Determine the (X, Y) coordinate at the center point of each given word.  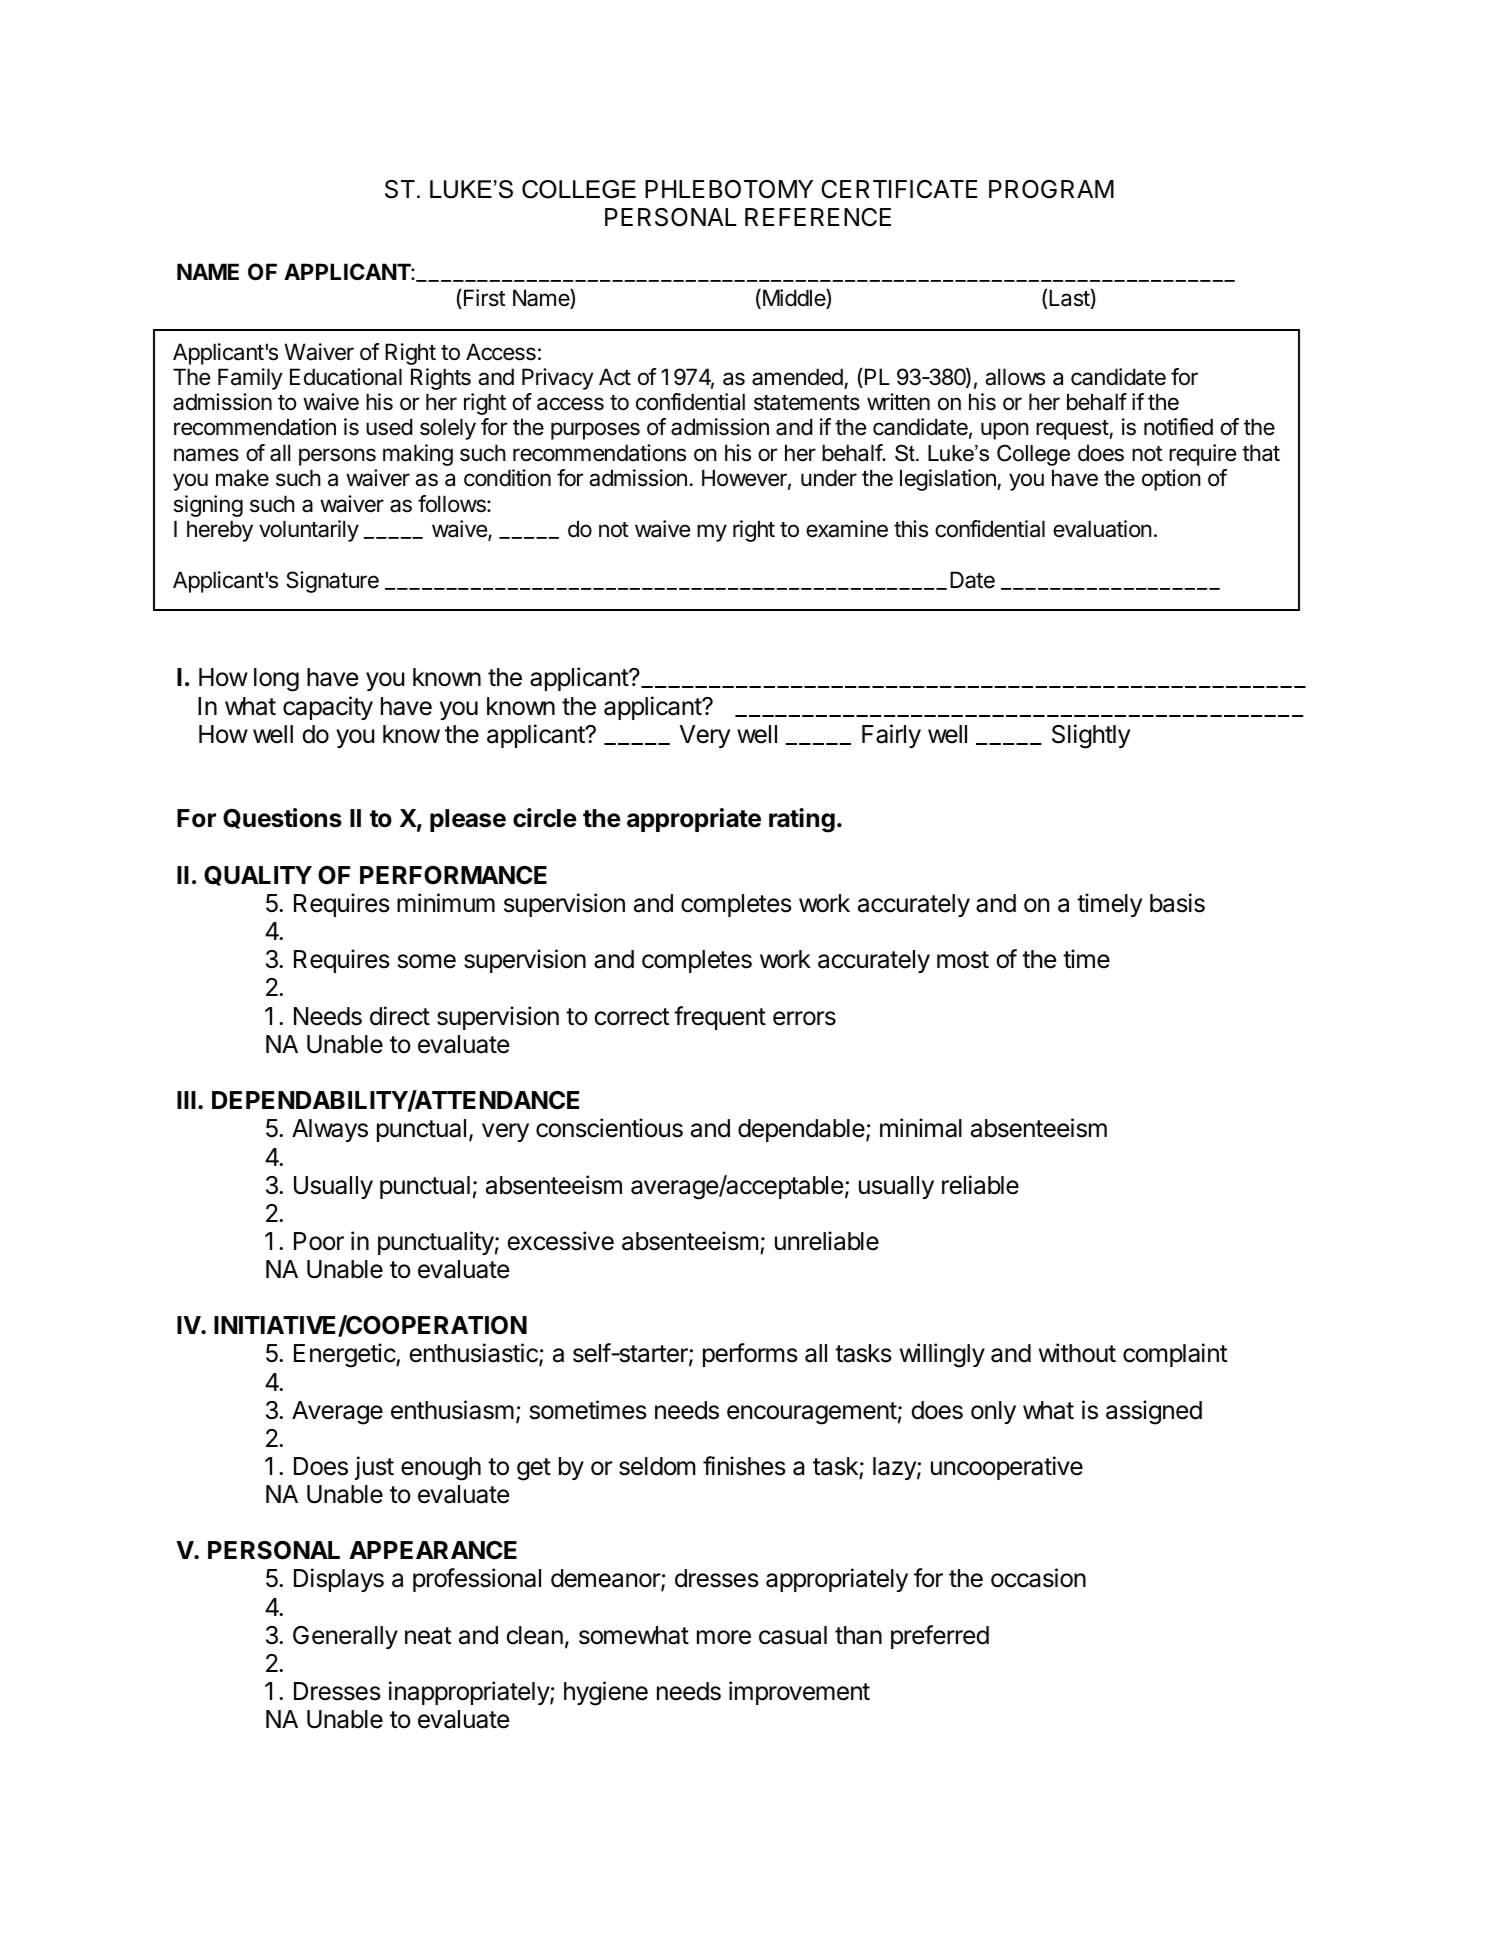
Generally (345, 1637)
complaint (1175, 1355)
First (485, 298)
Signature (332, 582)
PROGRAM (1051, 189)
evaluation (1102, 529)
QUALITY (258, 876)
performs (750, 1355)
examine (847, 529)
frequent (720, 1018)
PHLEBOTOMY (729, 189)
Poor (319, 1241)
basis (1177, 903)
